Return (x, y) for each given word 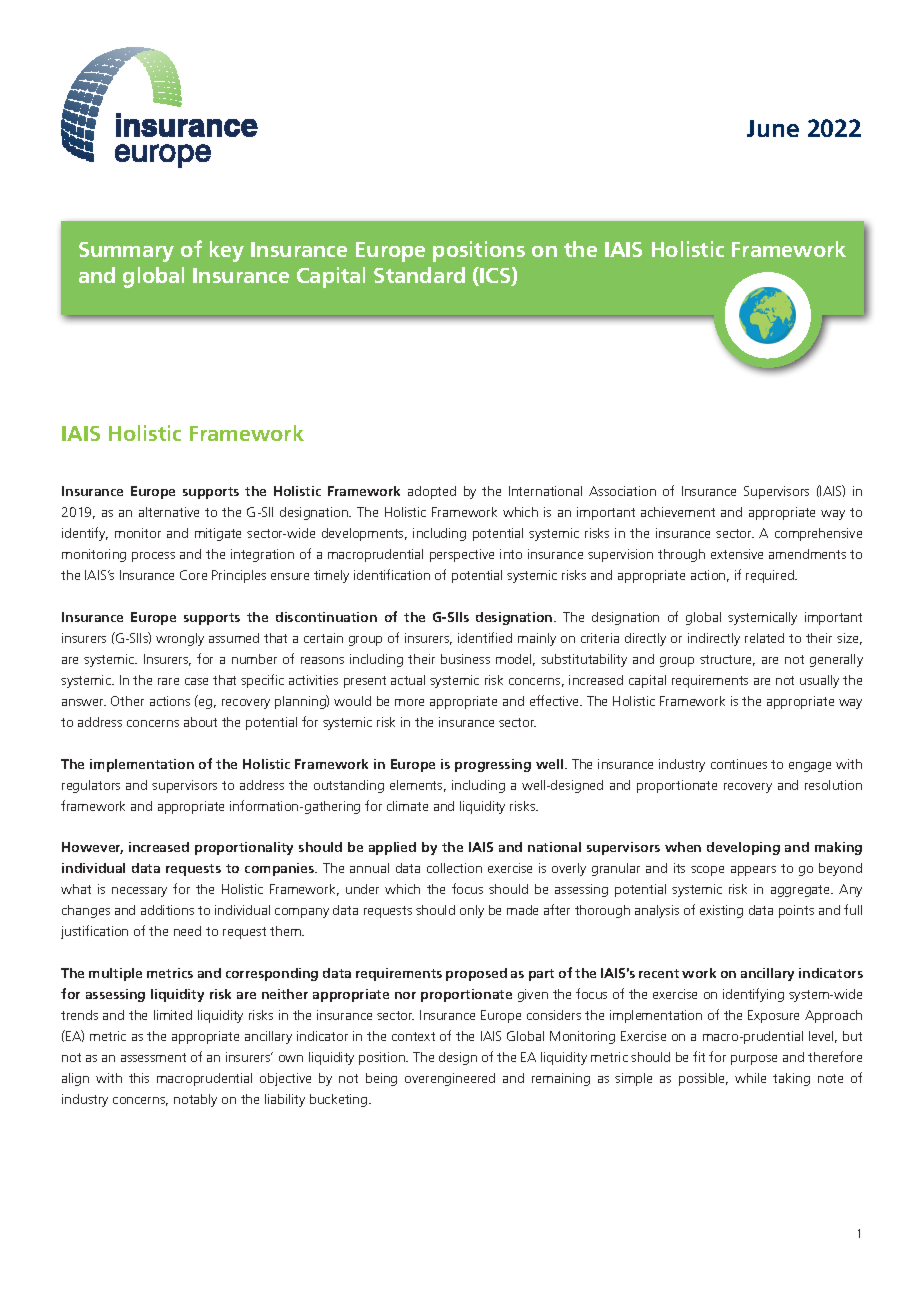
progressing (493, 765)
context (413, 1036)
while (750, 1078)
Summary (126, 252)
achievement (678, 512)
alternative (169, 512)
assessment (153, 1057)
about (200, 722)
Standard (419, 275)
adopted (432, 492)
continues (739, 764)
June (773, 128)
